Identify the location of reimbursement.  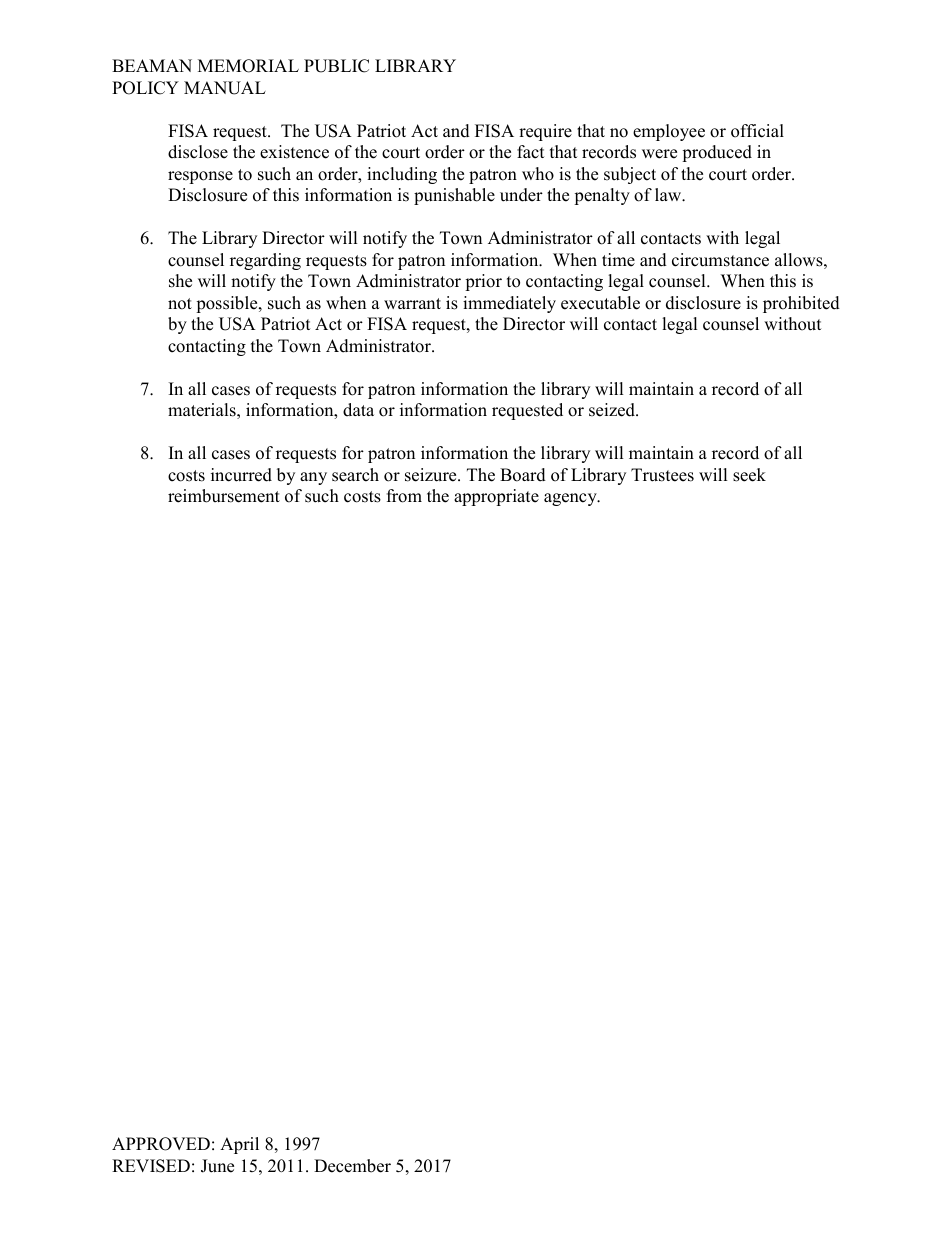
(224, 496).
